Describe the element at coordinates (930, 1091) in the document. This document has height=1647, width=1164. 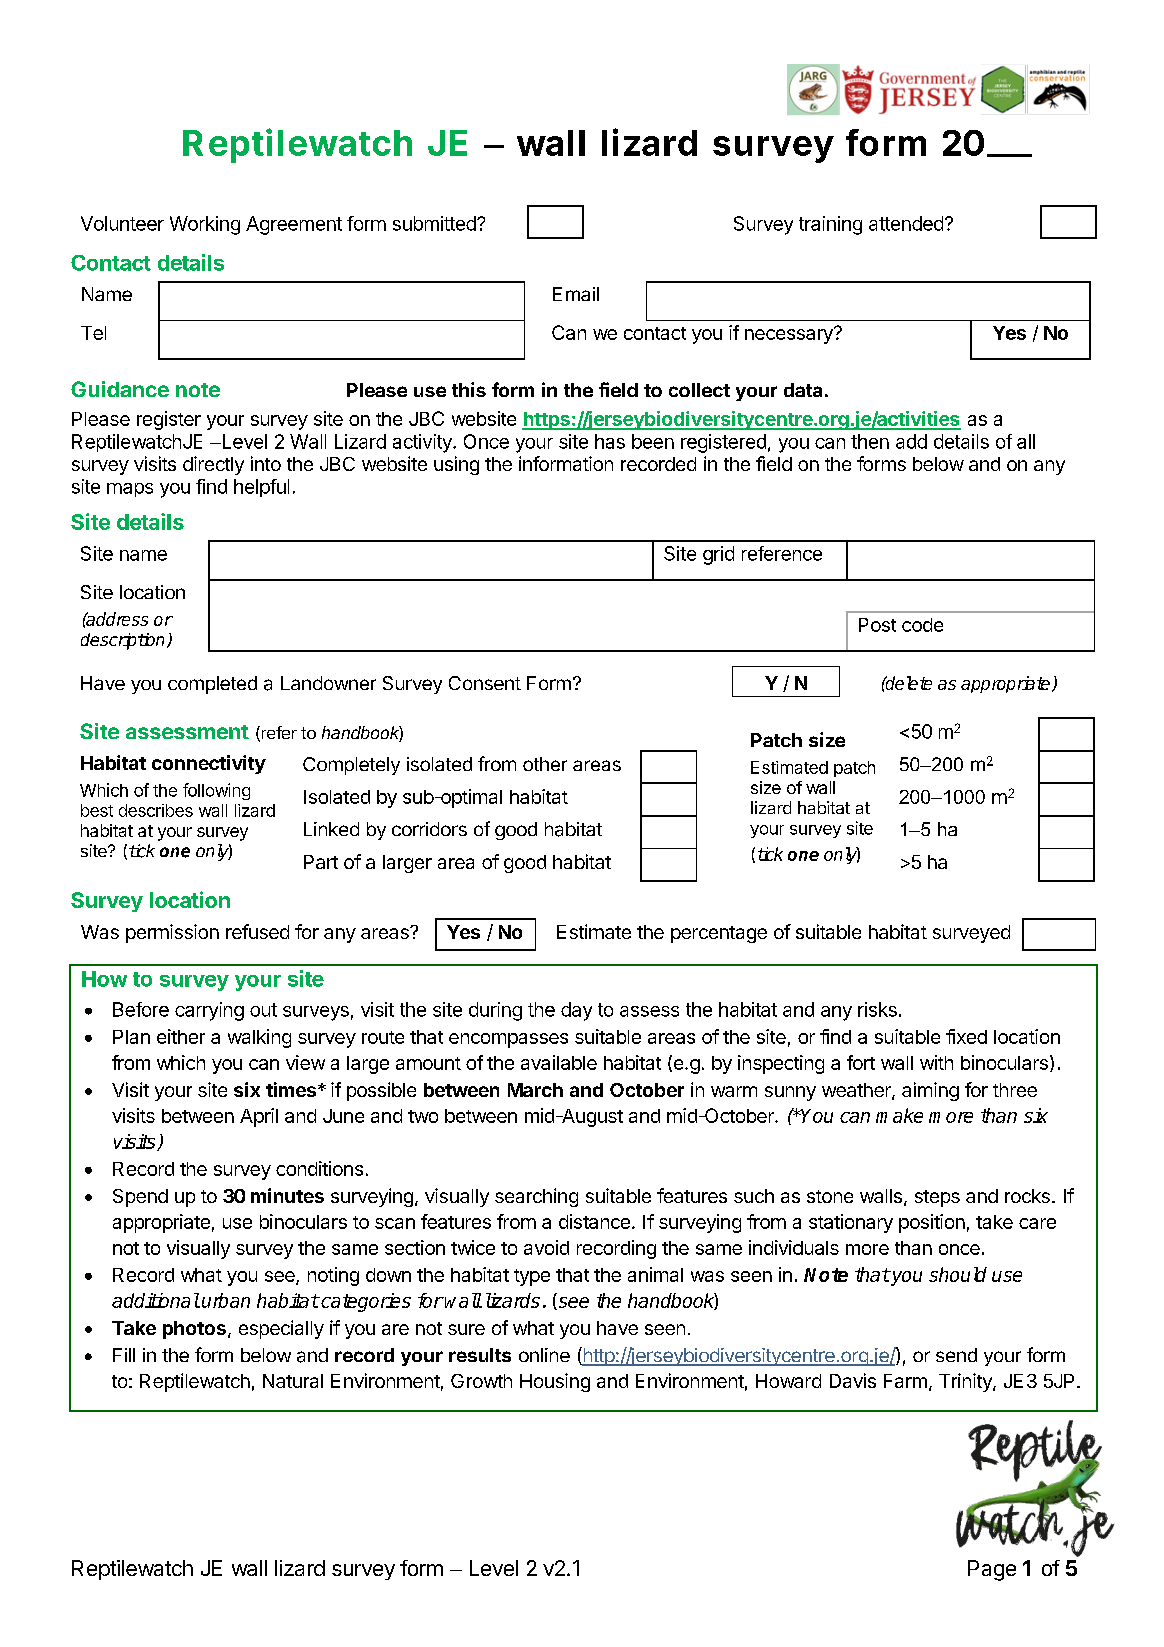
I see `aiming` at that location.
